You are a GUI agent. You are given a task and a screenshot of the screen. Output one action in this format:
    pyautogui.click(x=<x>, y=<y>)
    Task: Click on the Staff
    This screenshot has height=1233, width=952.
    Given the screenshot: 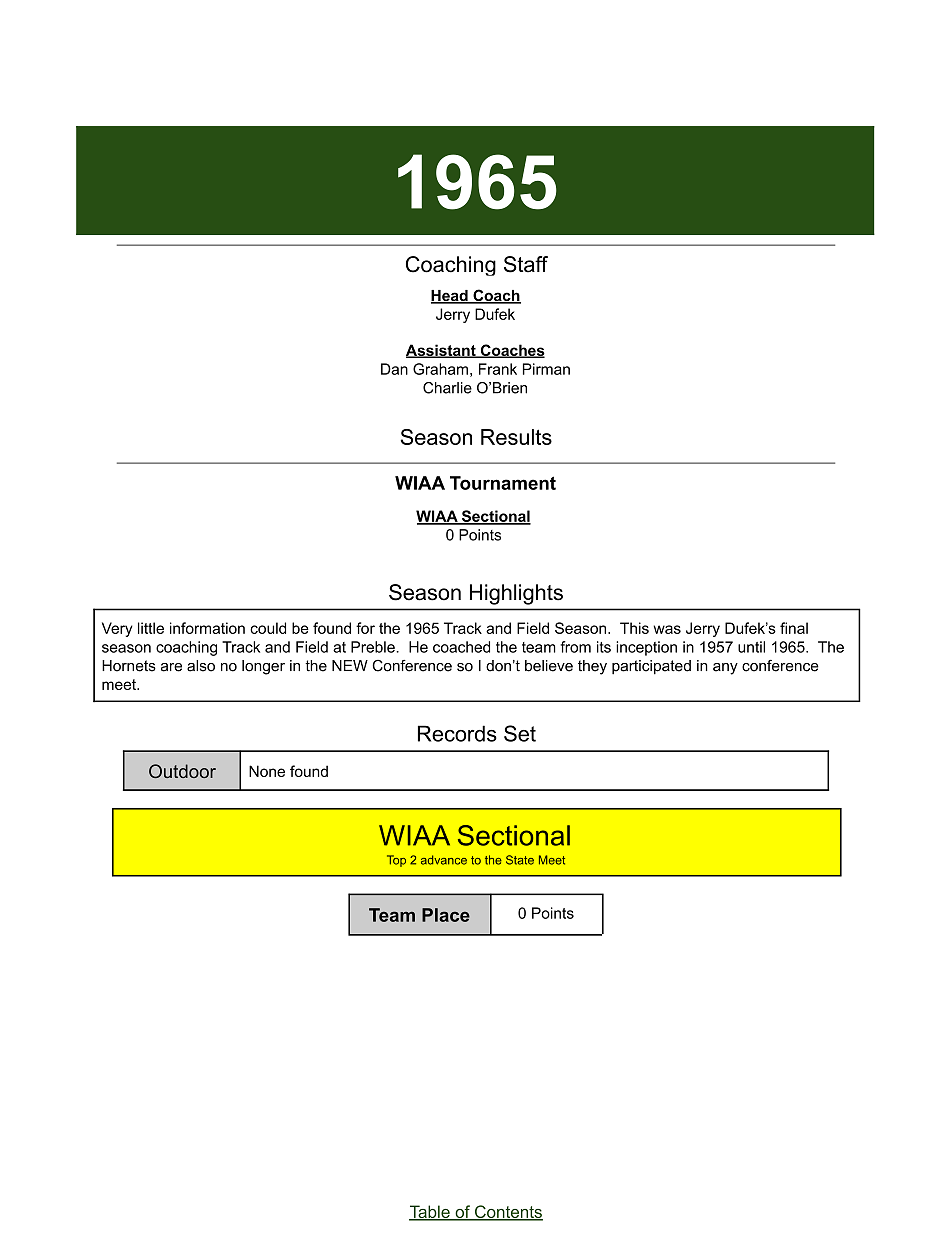 What is the action you would take?
    pyautogui.click(x=526, y=264)
